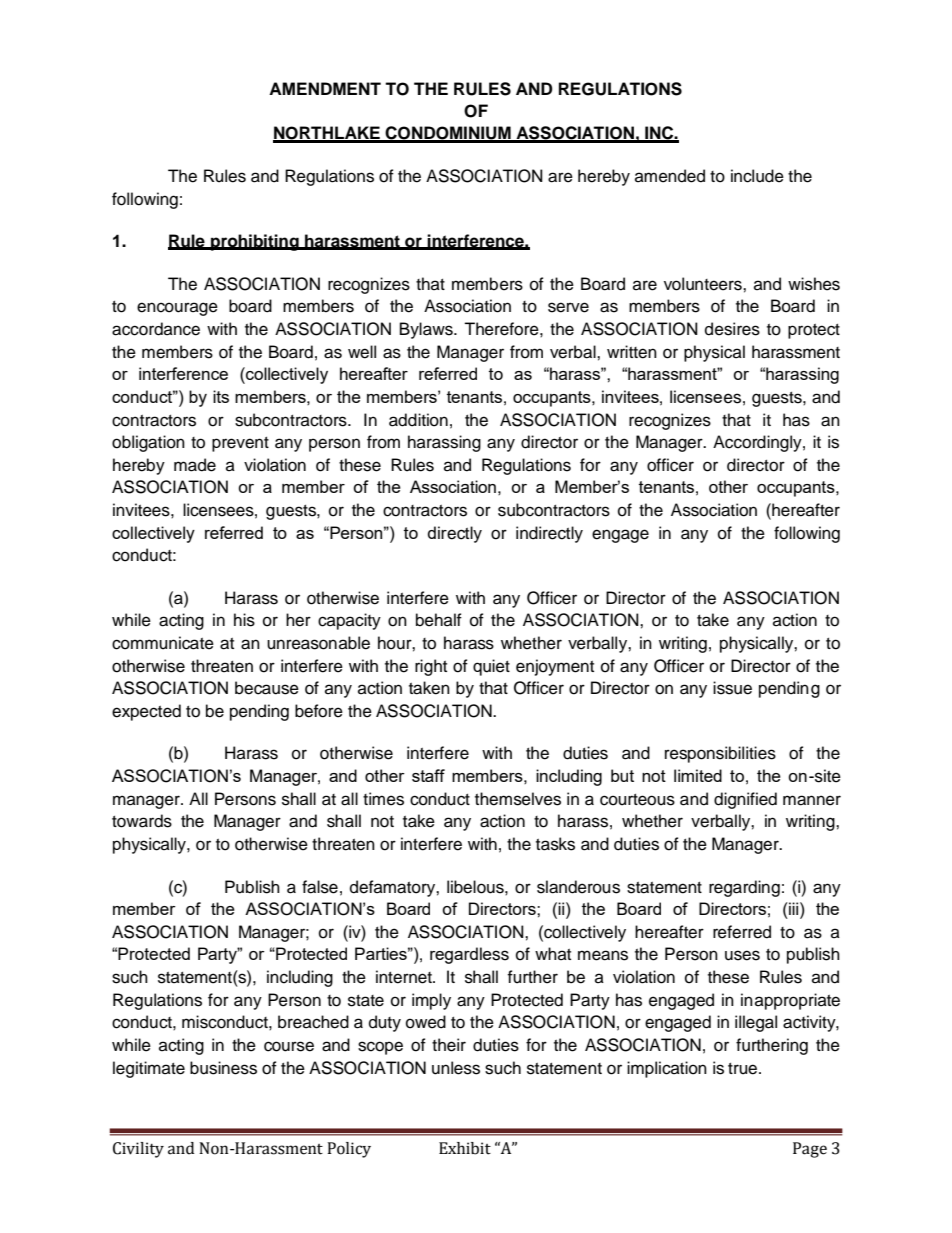 This screenshot has width=952, height=1233. What do you see at coordinates (757, 176) in the screenshot?
I see `include` at bounding box center [757, 176].
